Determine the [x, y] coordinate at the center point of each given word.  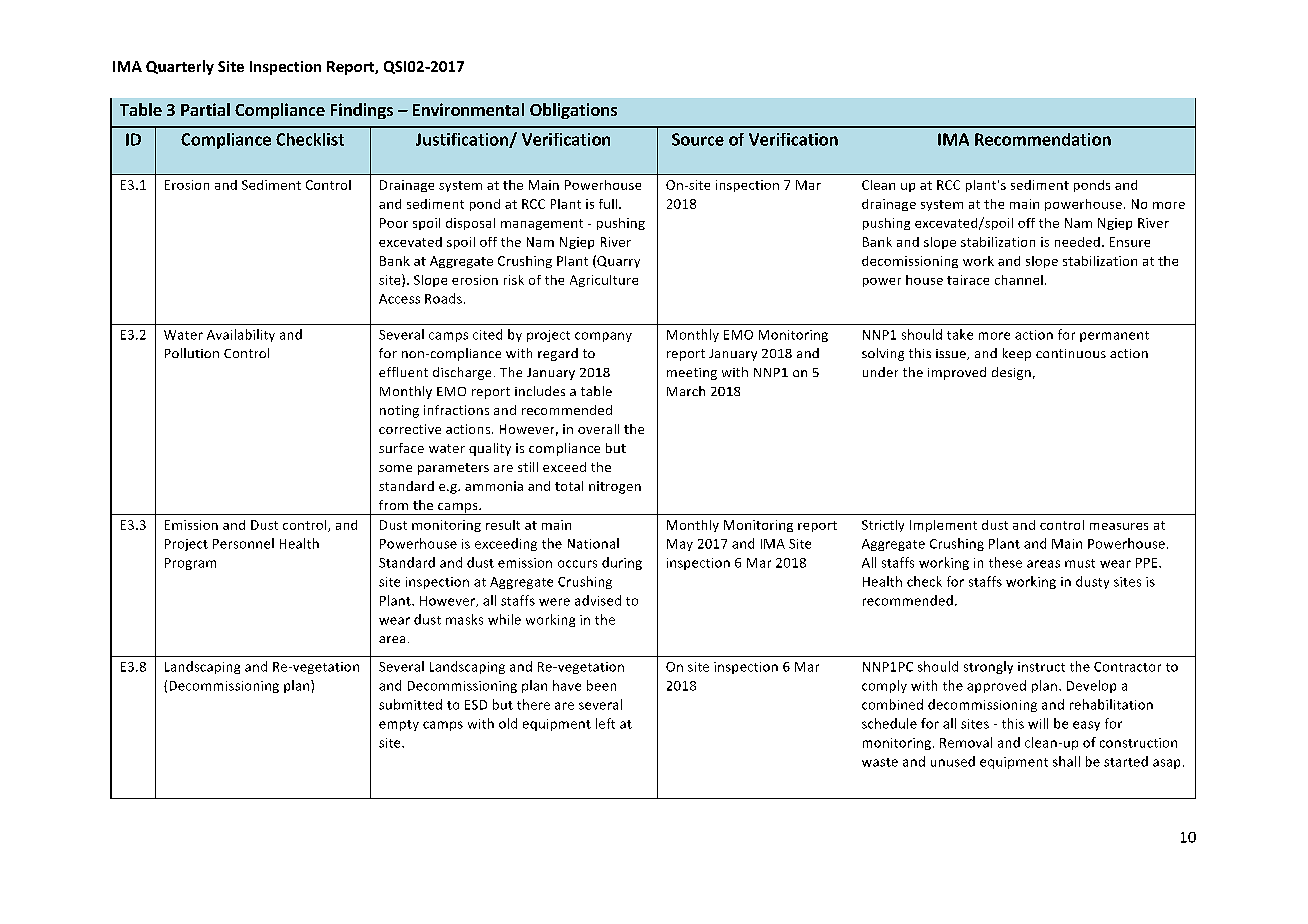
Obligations [573, 111]
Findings [362, 111]
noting [399, 411]
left [605, 723]
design [1011, 373]
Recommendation [1043, 139]
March [686, 391]
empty [399, 725]
